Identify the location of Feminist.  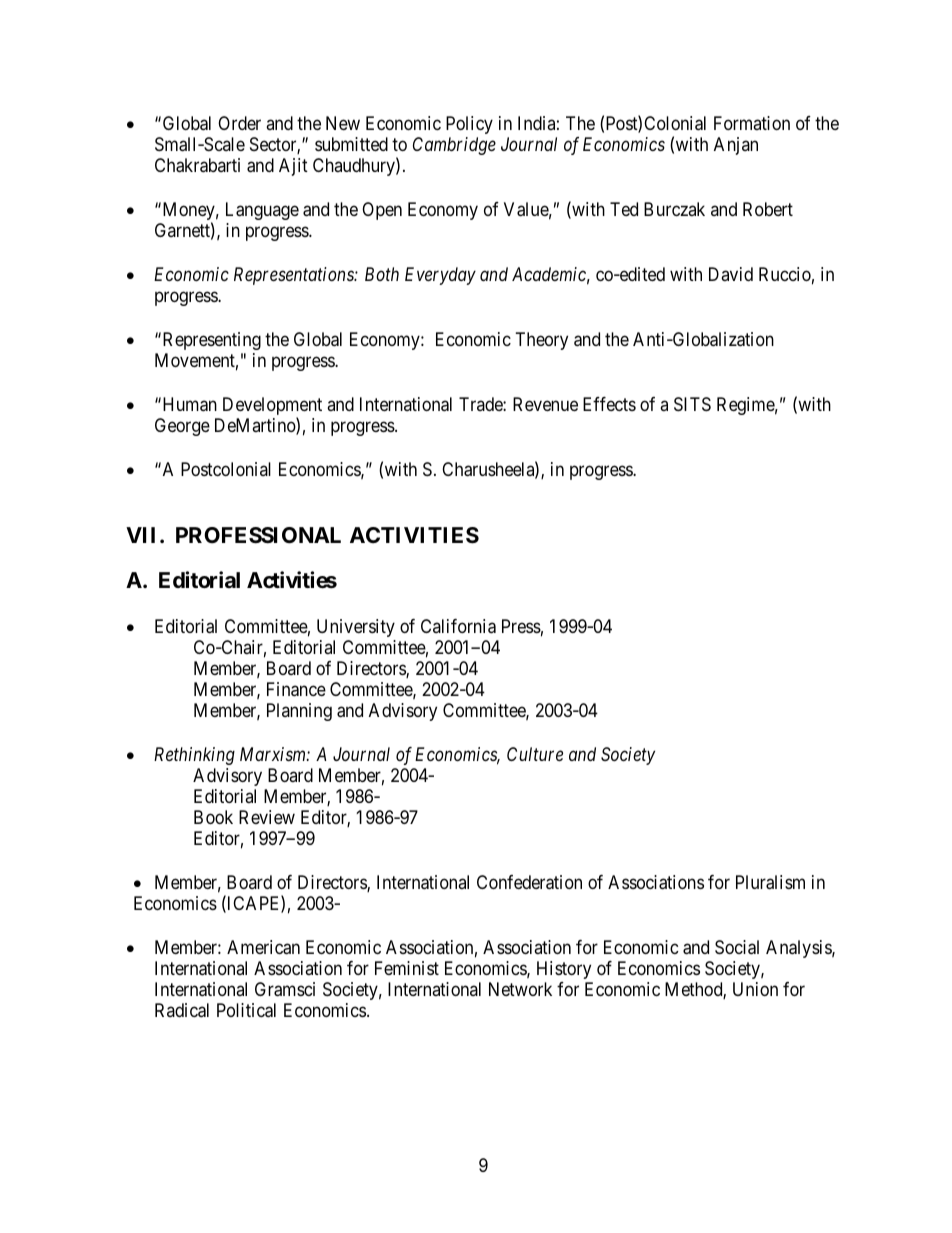
(407, 968).
